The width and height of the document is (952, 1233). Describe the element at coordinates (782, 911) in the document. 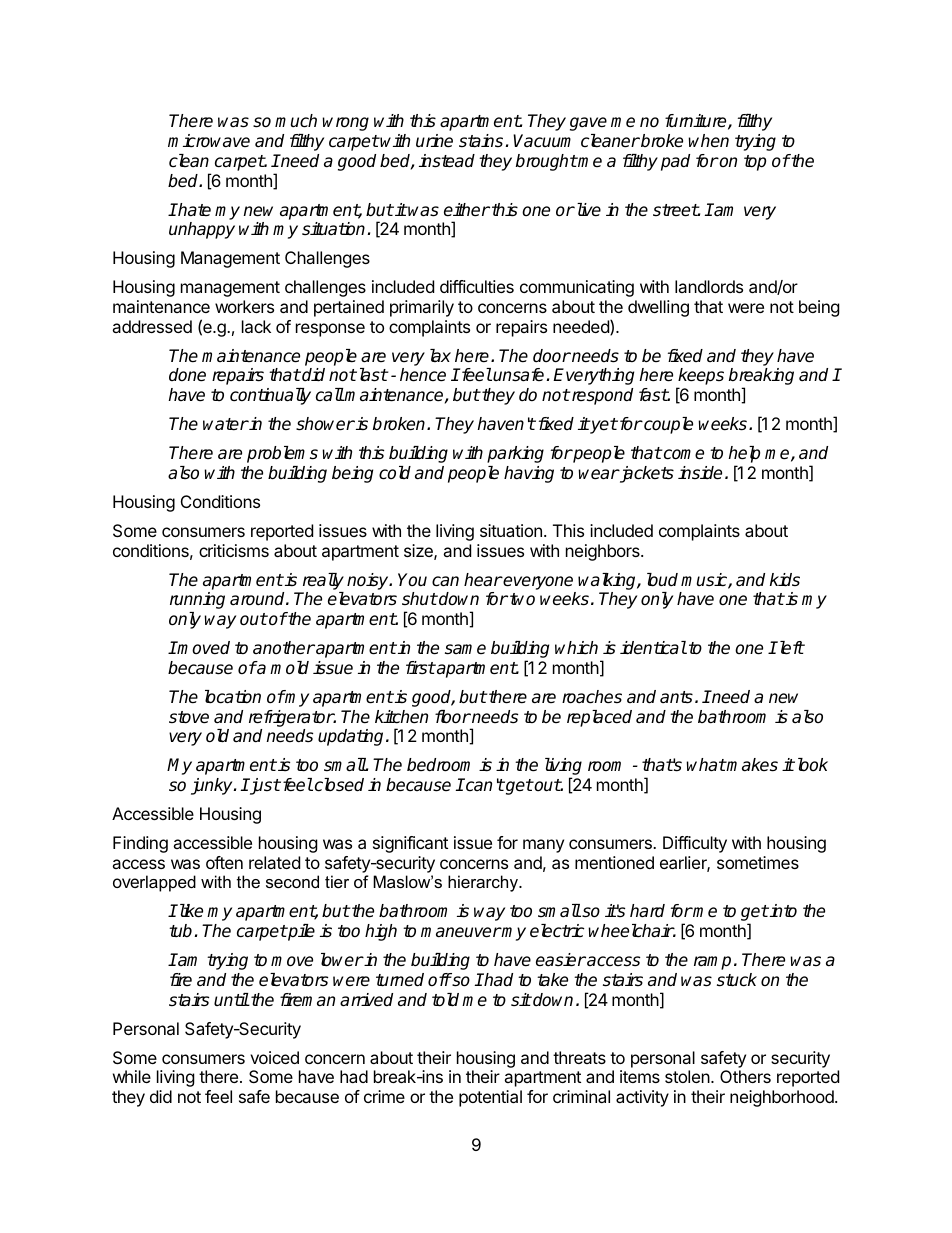

I see `into` at that location.
